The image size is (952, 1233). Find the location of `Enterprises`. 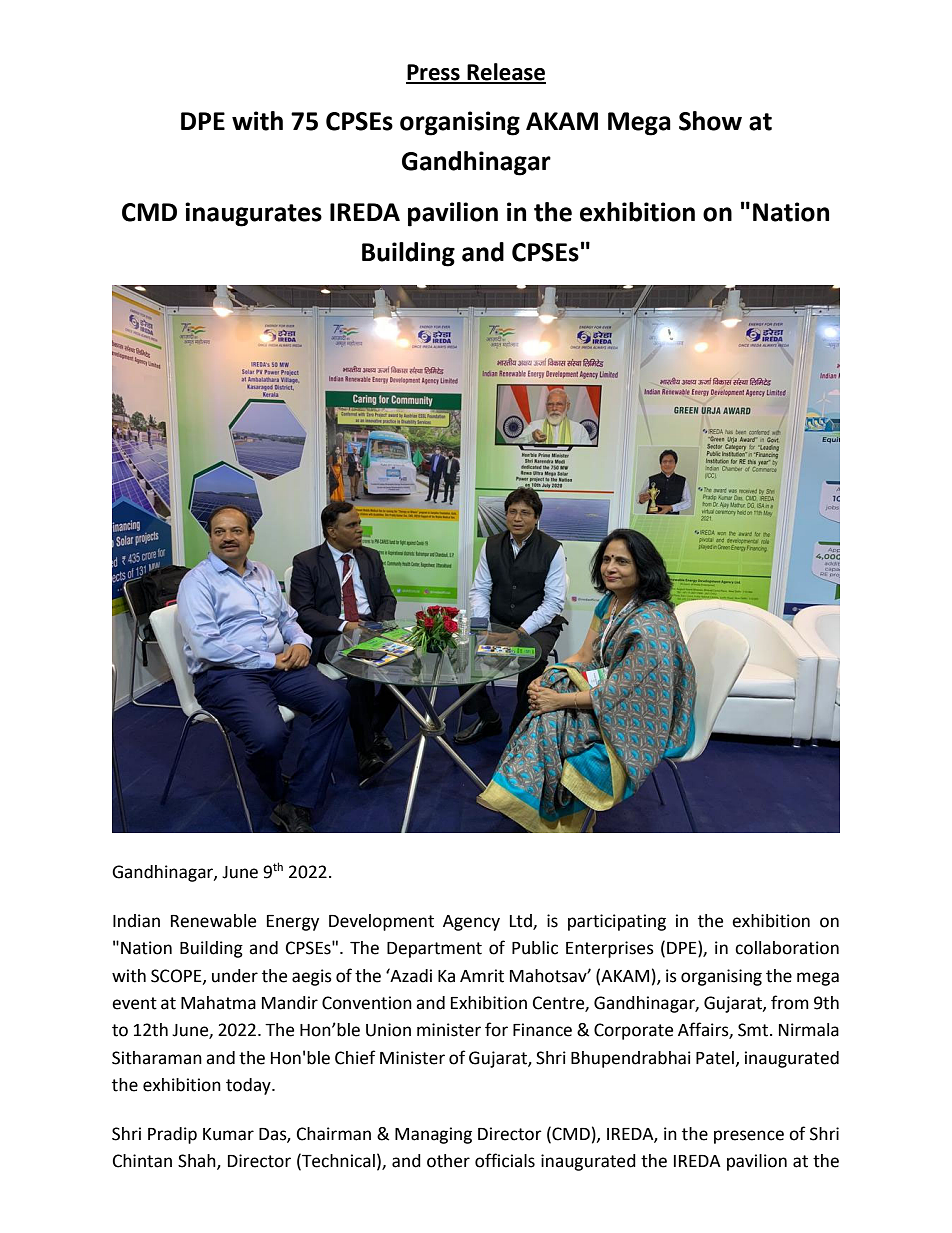

Enterprises is located at coordinates (610, 949).
